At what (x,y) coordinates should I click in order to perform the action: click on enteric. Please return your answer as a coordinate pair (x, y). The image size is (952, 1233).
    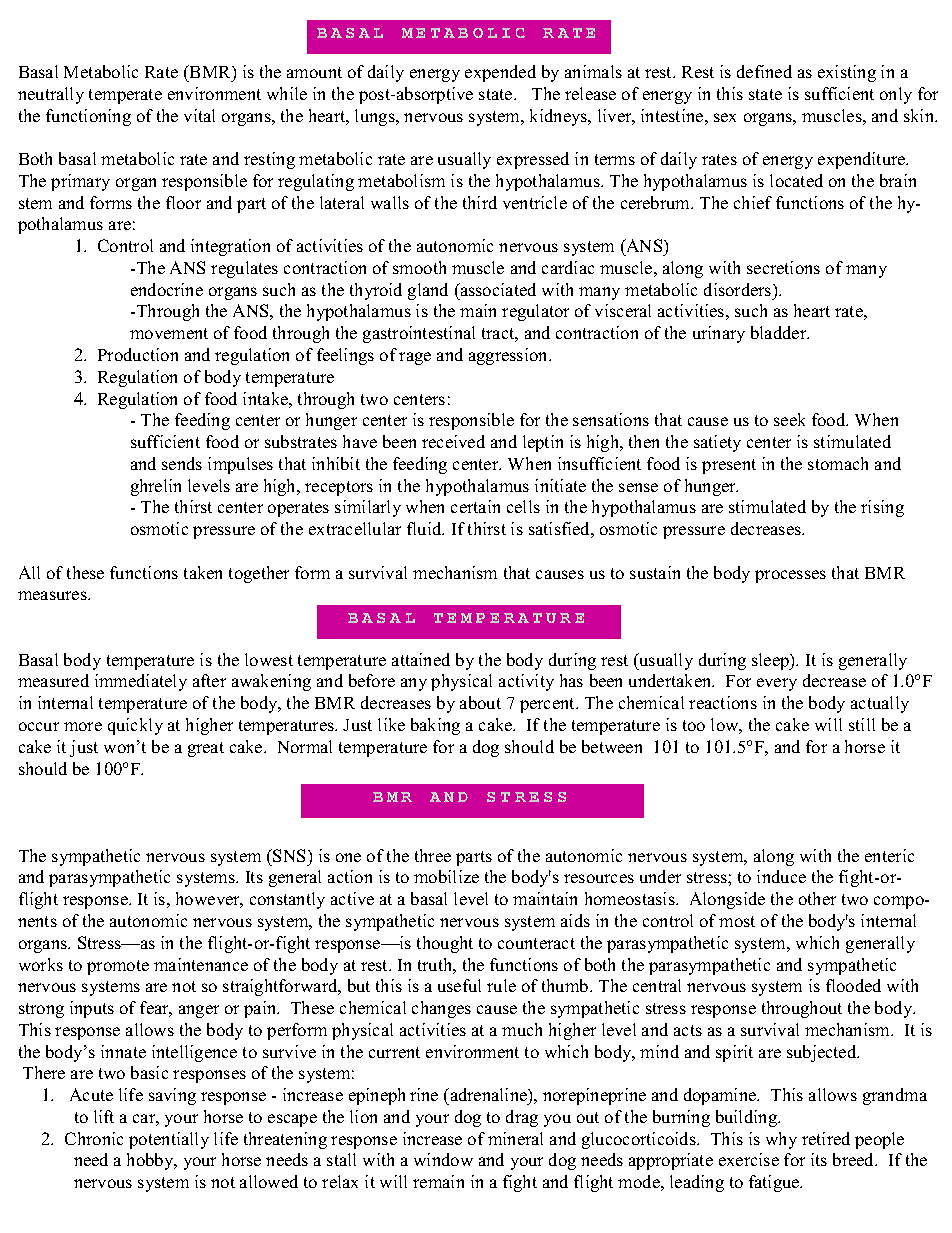
    Looking at the image, I should click on (889, 855).
